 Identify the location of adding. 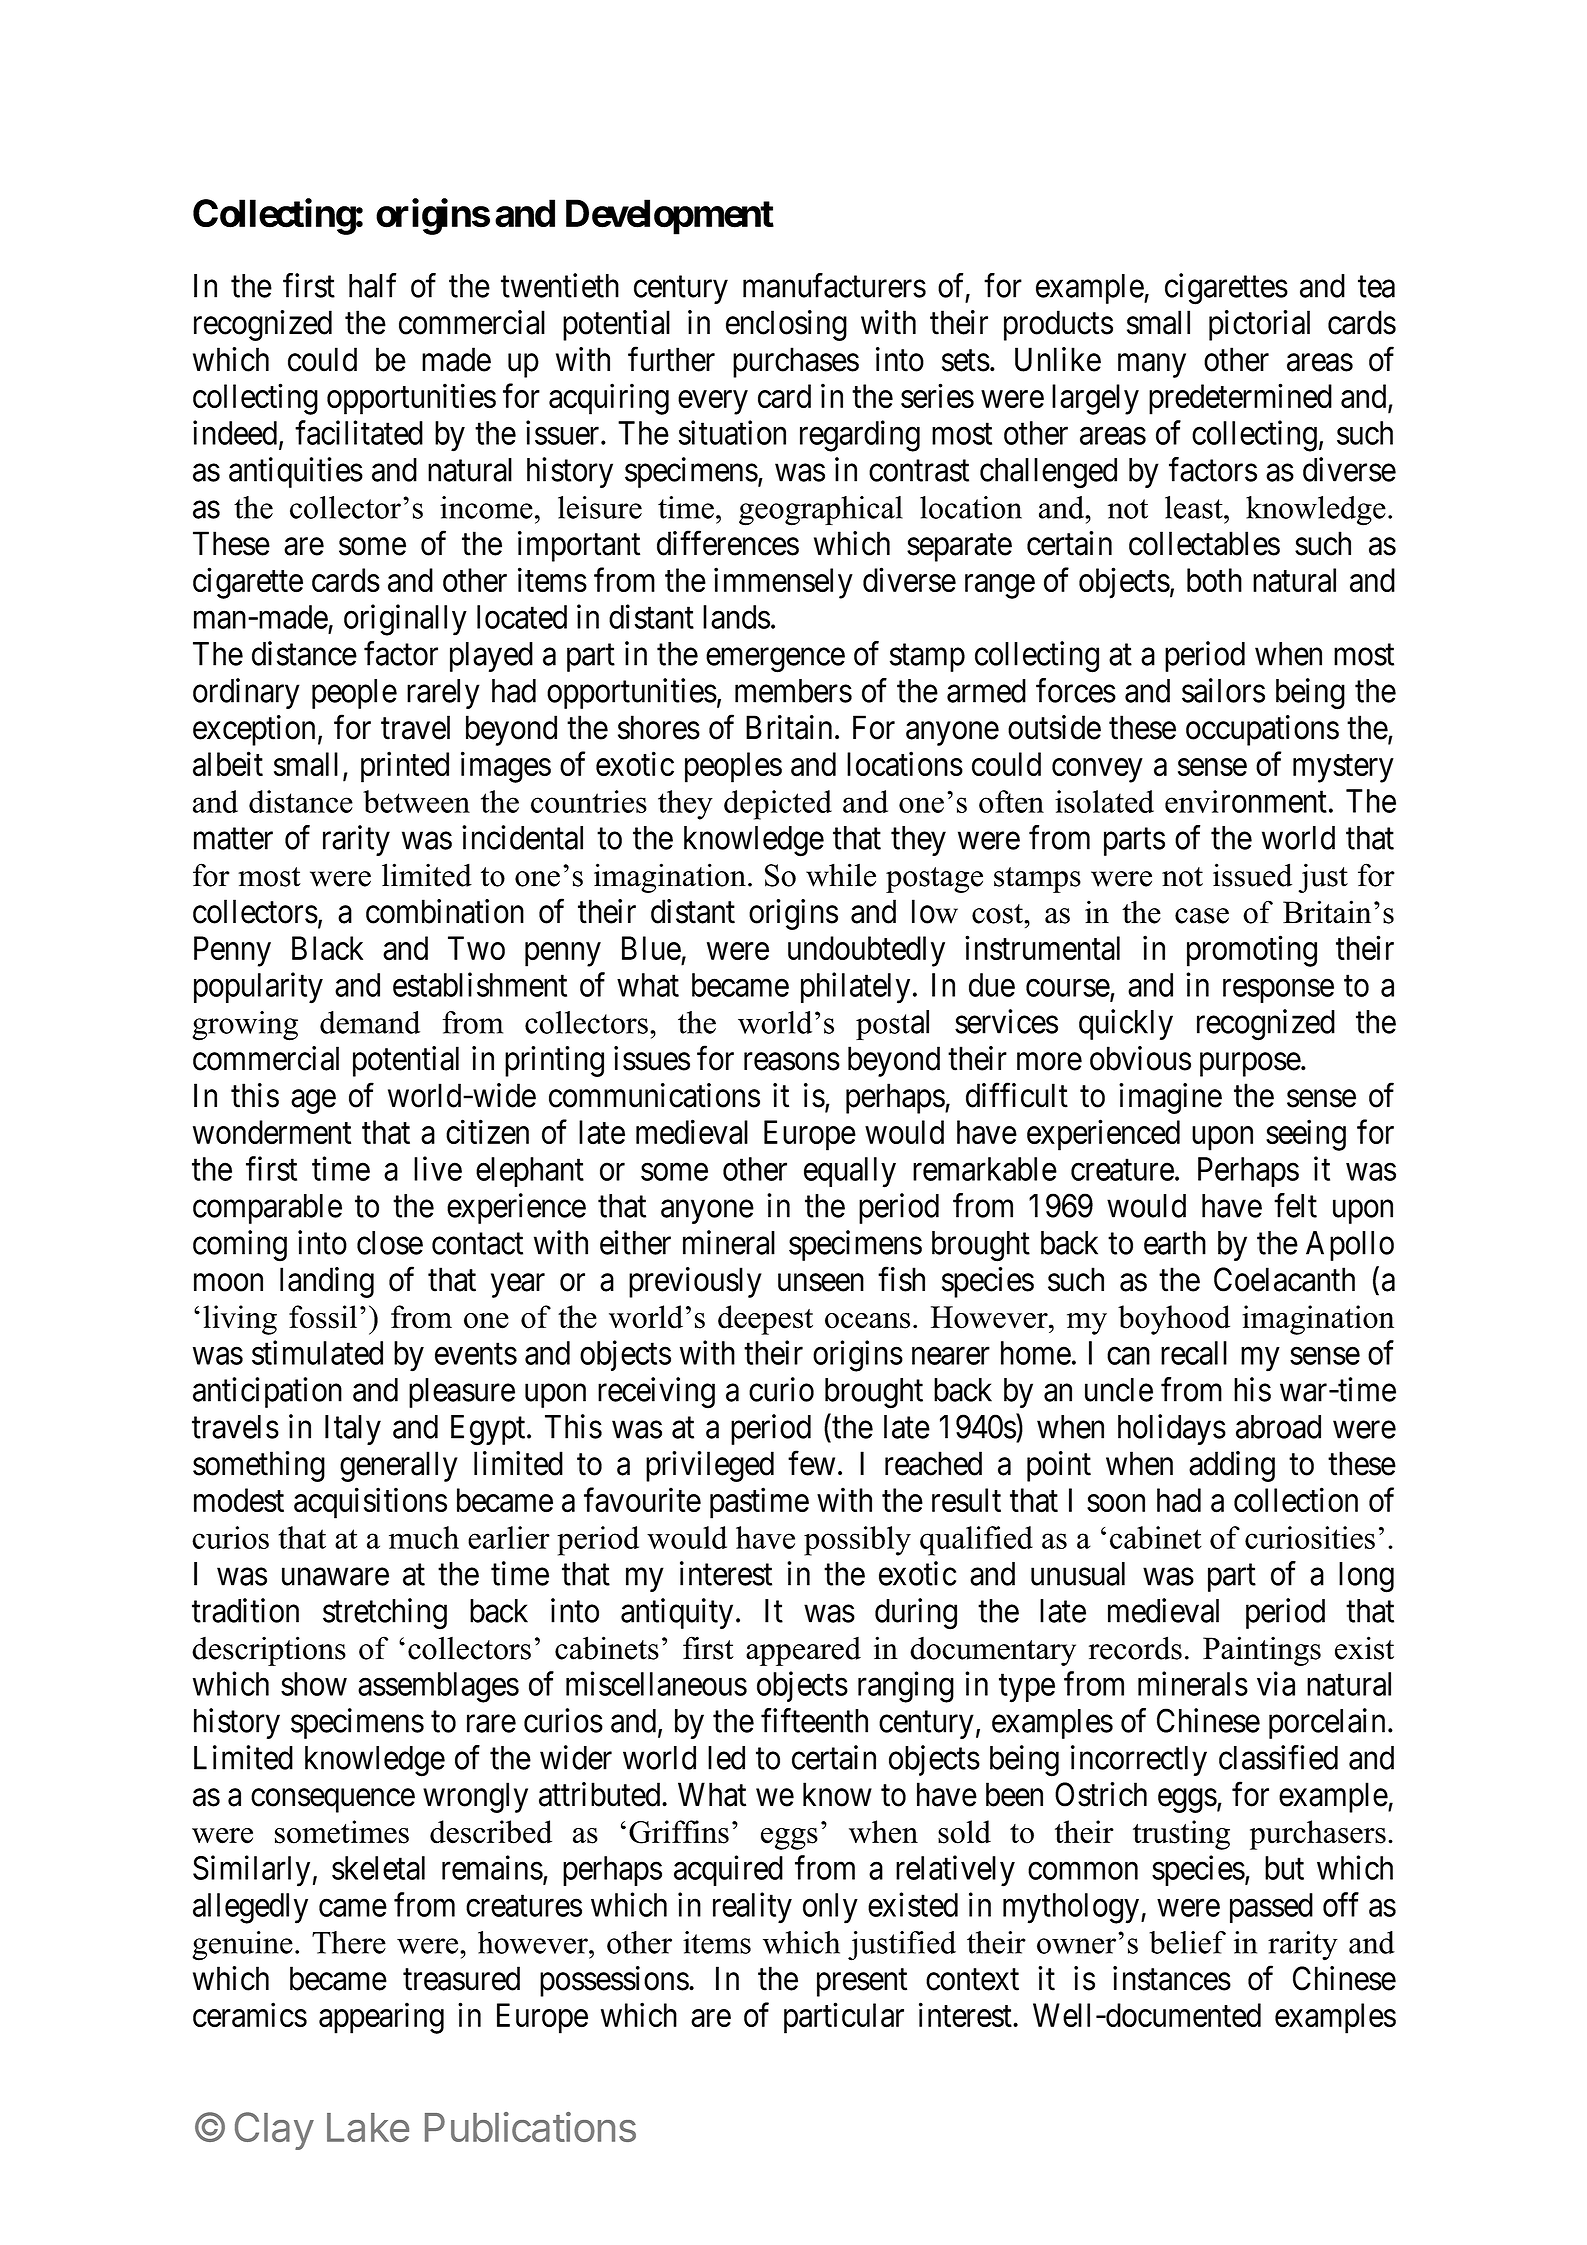
(1232, 1466).
